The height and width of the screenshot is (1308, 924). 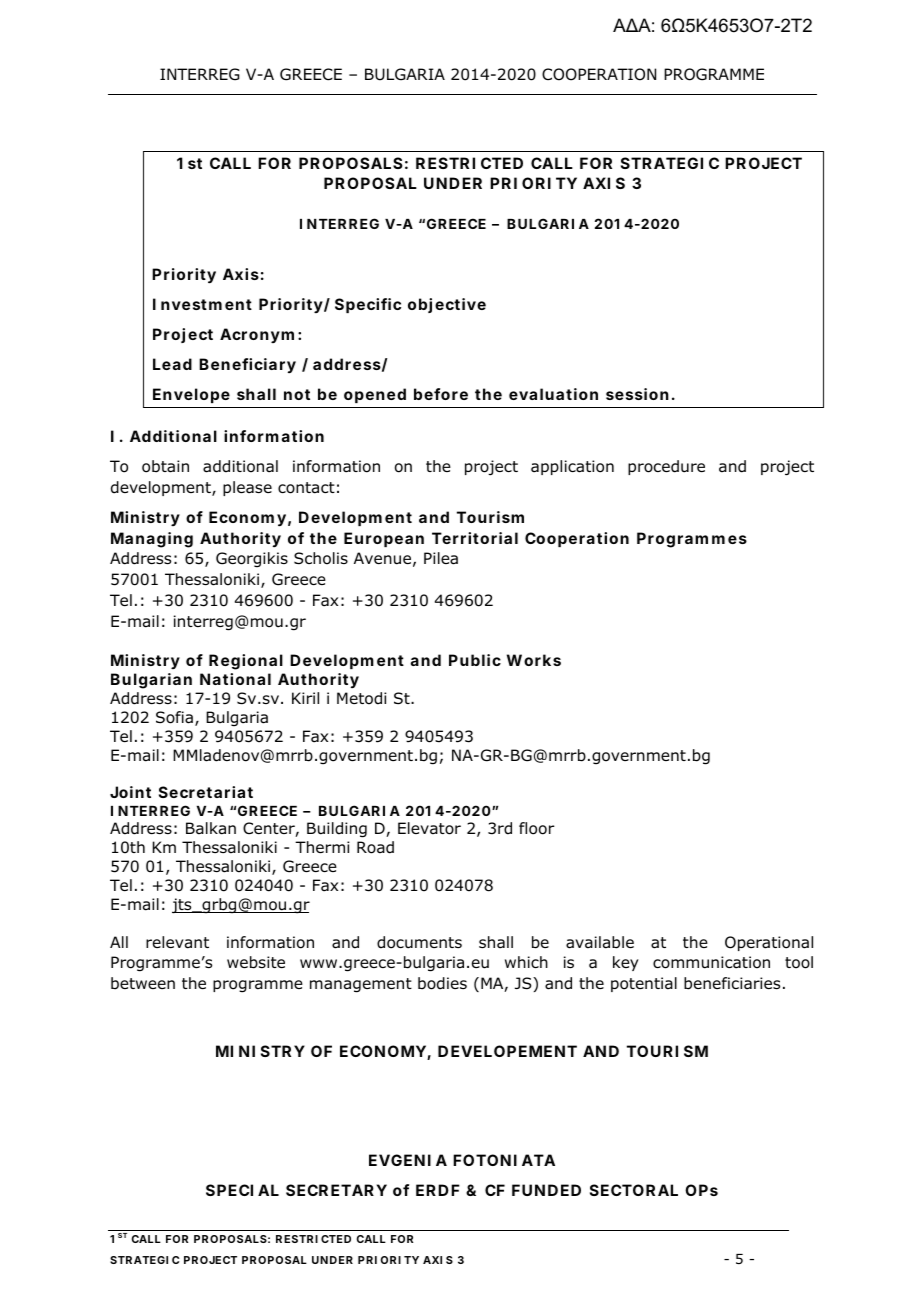 I want to click on floor, so click(x=537, y=828).
